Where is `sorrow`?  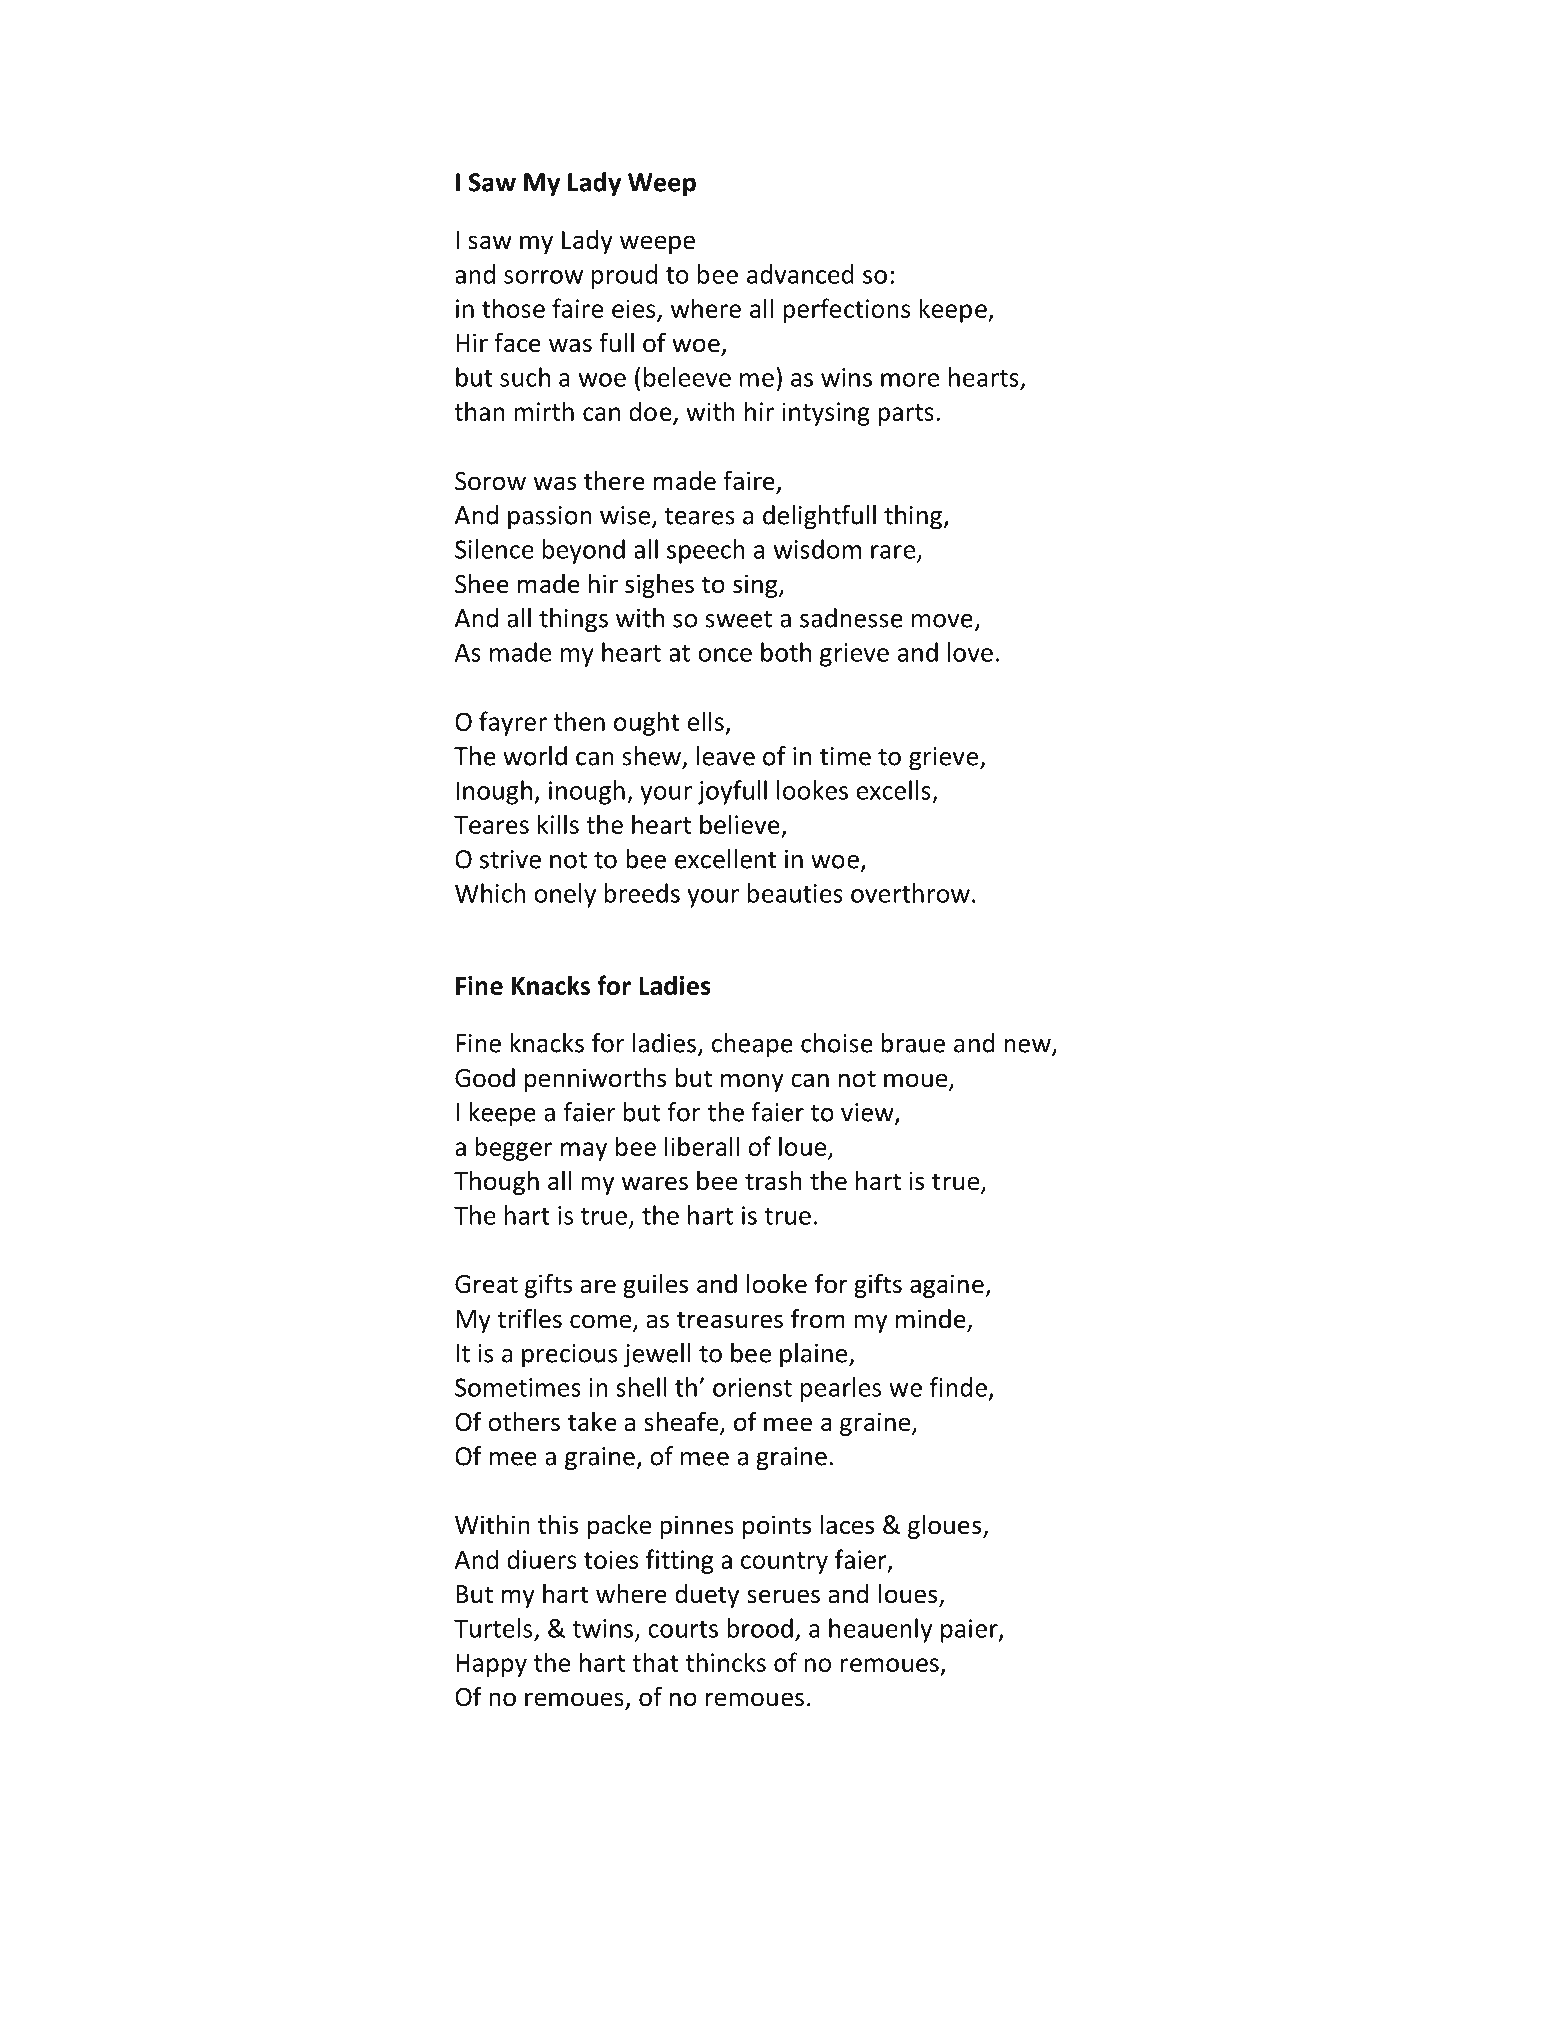
sorrow is located at coordinates (543, 277).
